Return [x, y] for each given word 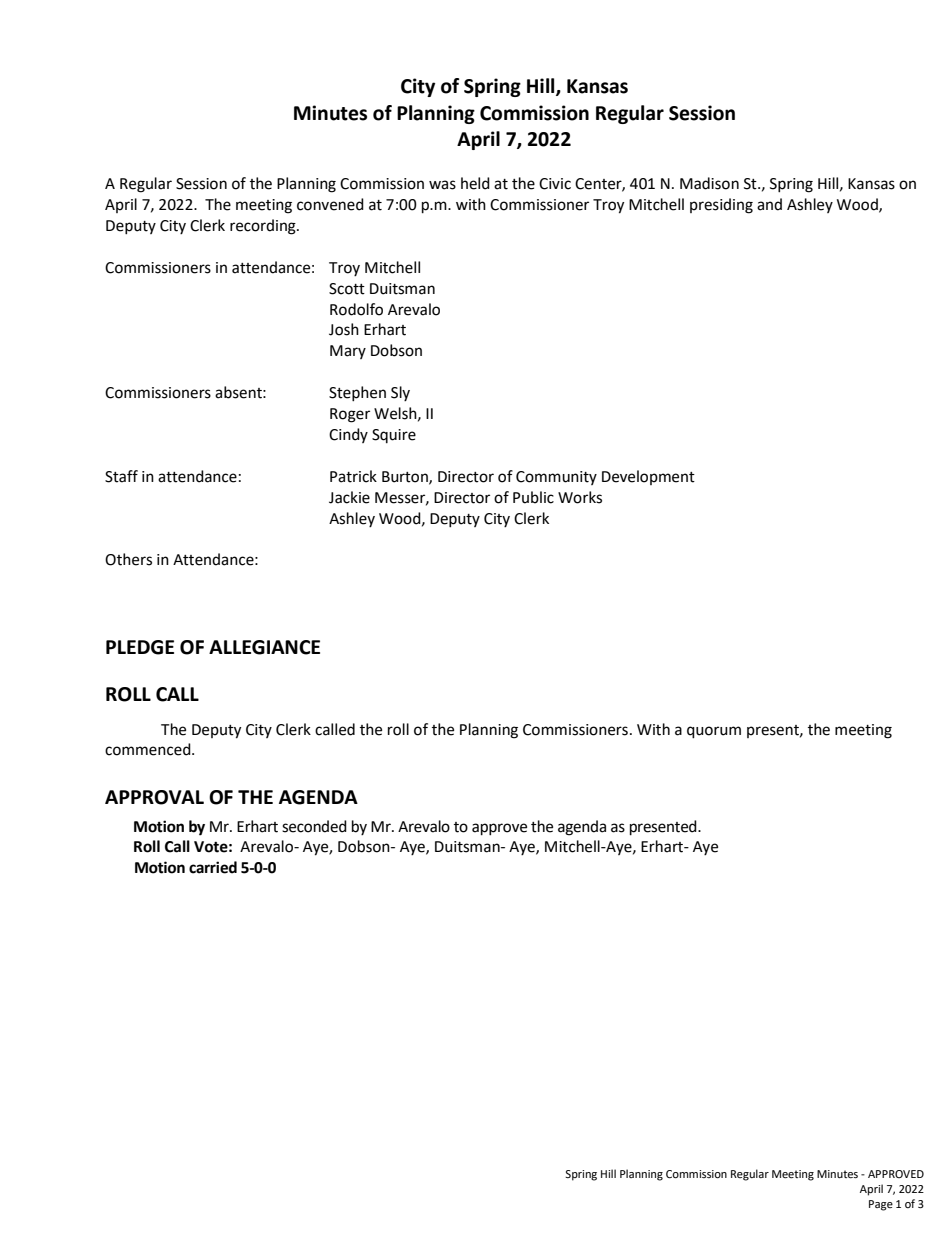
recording [264, 227]
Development [648, 477]
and [769, 204]
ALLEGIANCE [264, 647]
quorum [714, 732]
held [475, 183]
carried [213, 867]
